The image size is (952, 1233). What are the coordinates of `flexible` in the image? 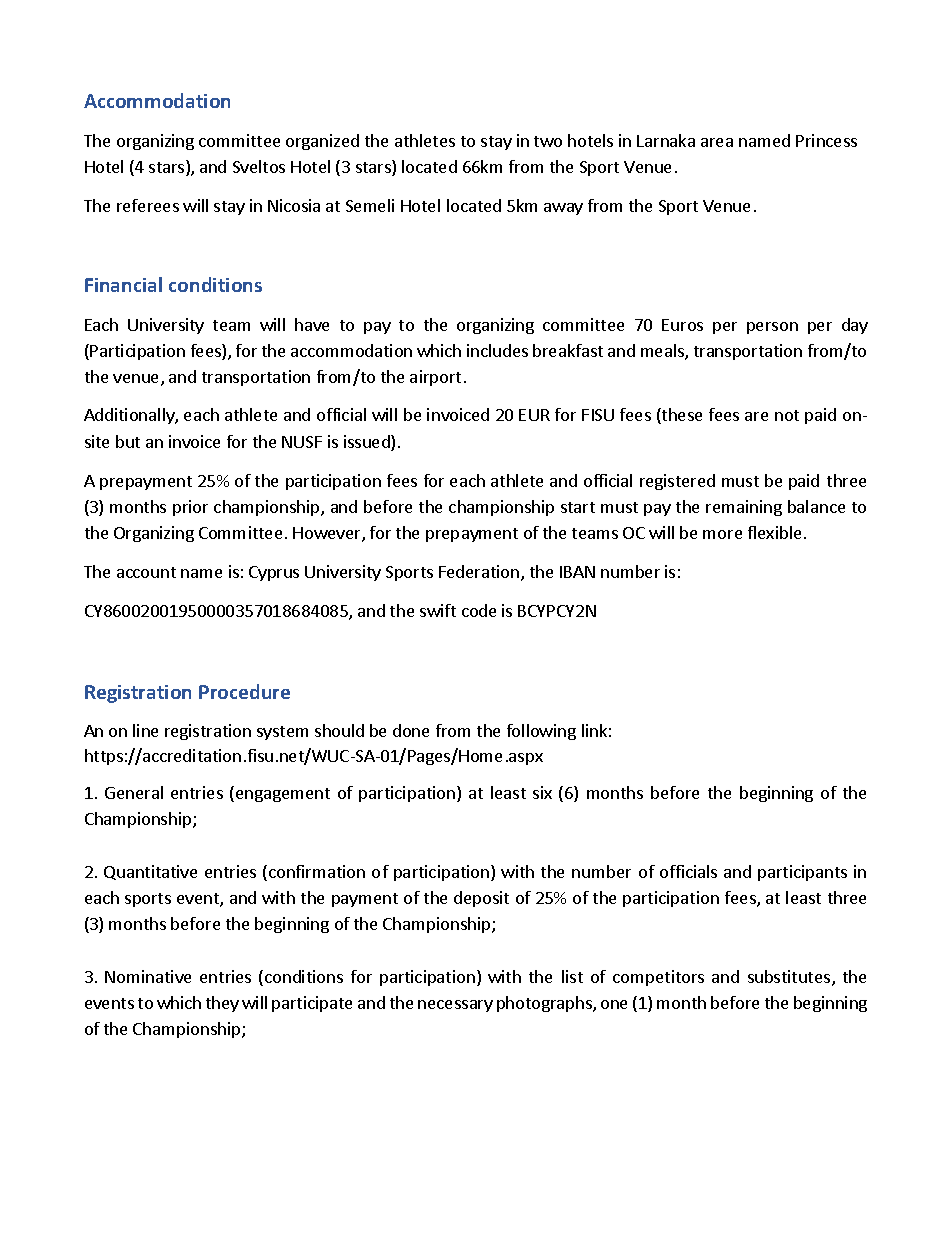 It's located at (774, 532).
